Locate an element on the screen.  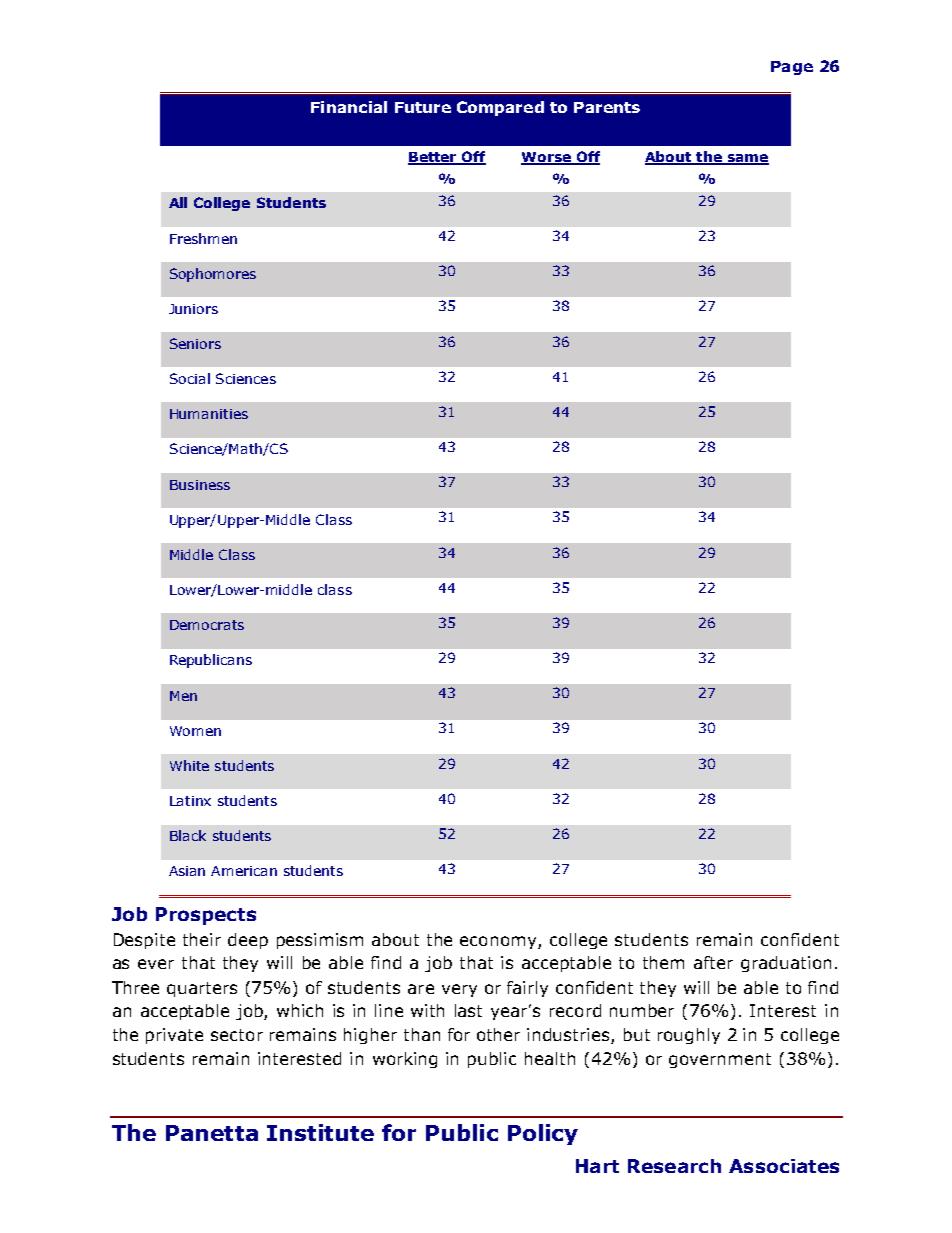
Asian is located at coordinates (187, 871).
